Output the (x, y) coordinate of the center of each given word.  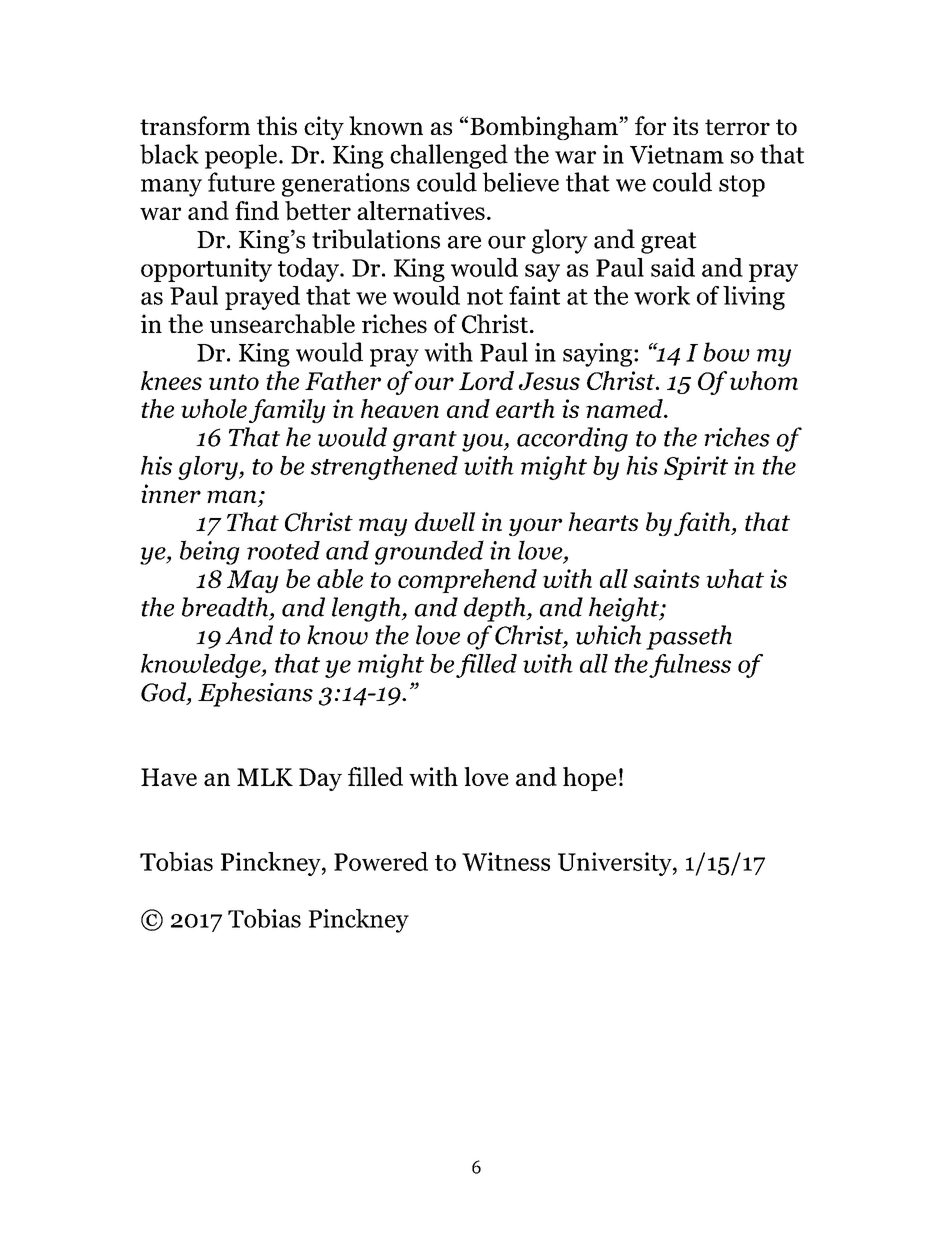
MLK (265, 777)
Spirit (696, 468)
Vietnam (677, 154)
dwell (445, 521)
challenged (449, 156)
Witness (506, 861)
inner (171, 493)
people (241, 156)
